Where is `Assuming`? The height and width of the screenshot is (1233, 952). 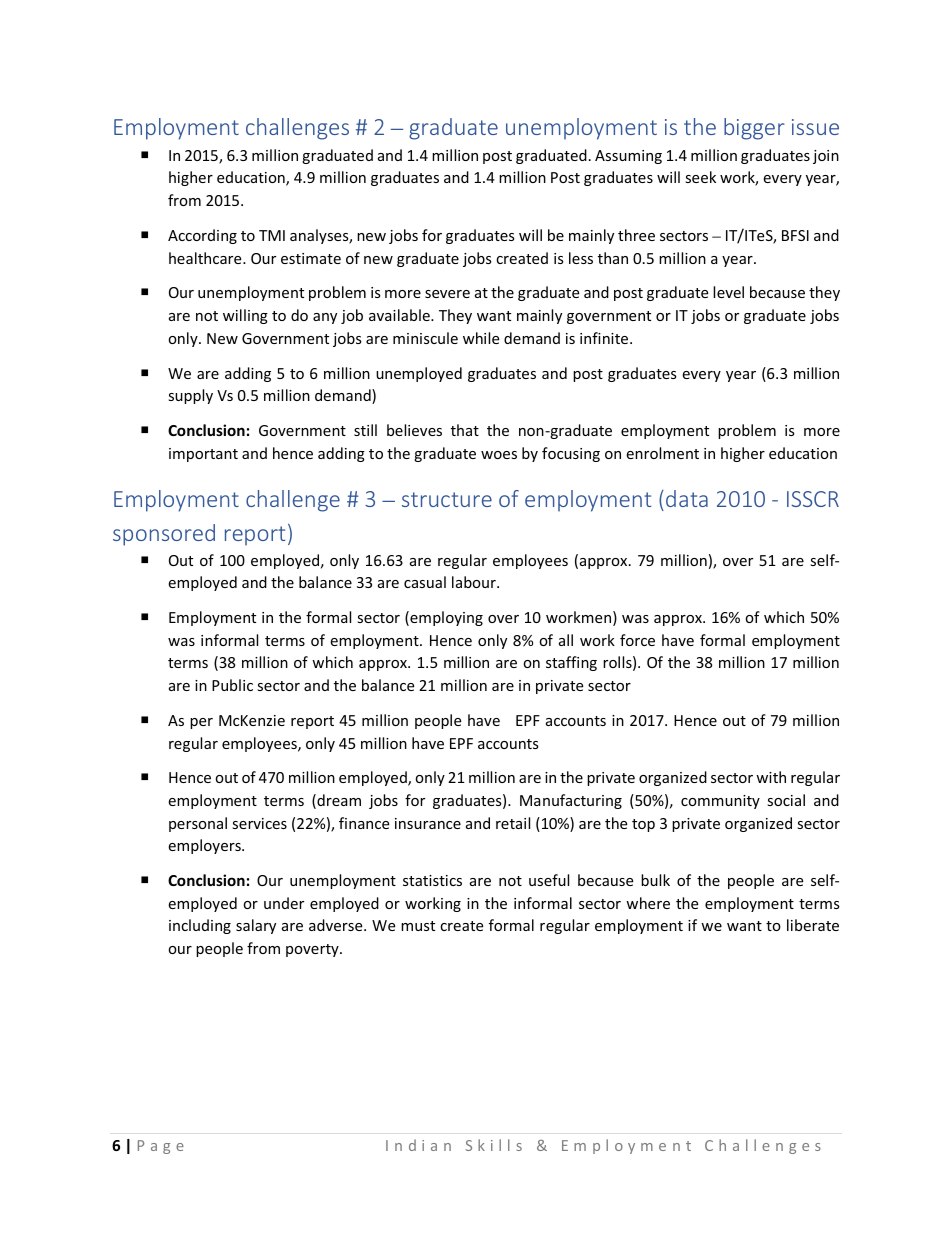 Assuming is located at coordinates (628, 157).
